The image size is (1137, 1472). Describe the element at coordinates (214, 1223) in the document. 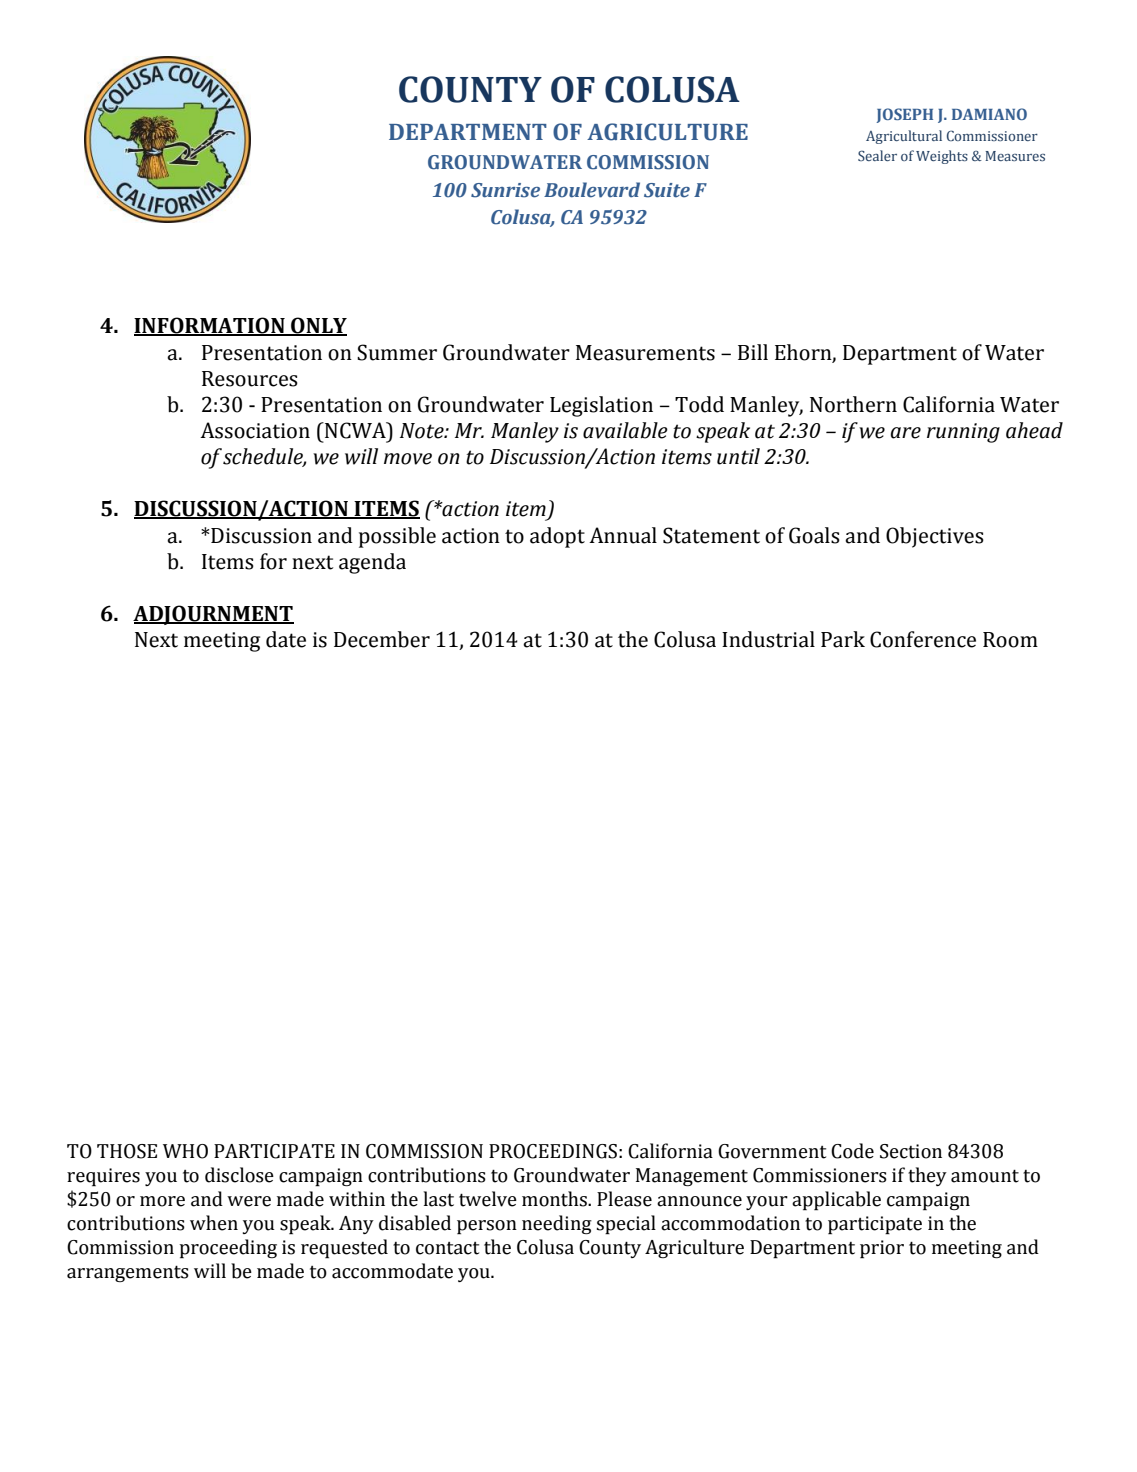

I see `when` at that location.
